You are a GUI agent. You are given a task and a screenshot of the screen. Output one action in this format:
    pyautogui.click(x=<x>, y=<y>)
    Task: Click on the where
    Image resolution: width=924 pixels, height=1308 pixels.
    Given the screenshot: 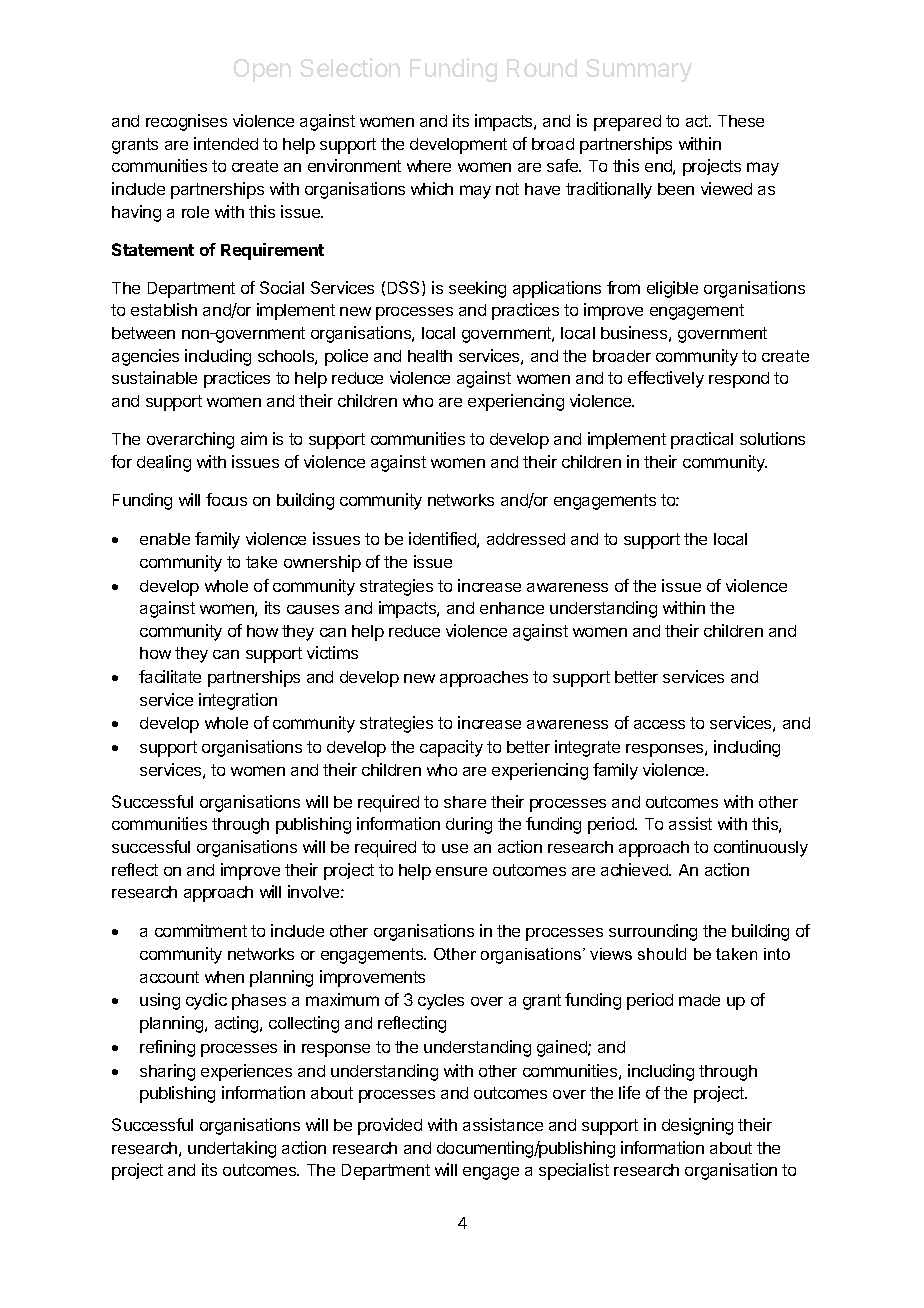 What is the action you would take?
    pyautogui.click(x=429, y=166)
